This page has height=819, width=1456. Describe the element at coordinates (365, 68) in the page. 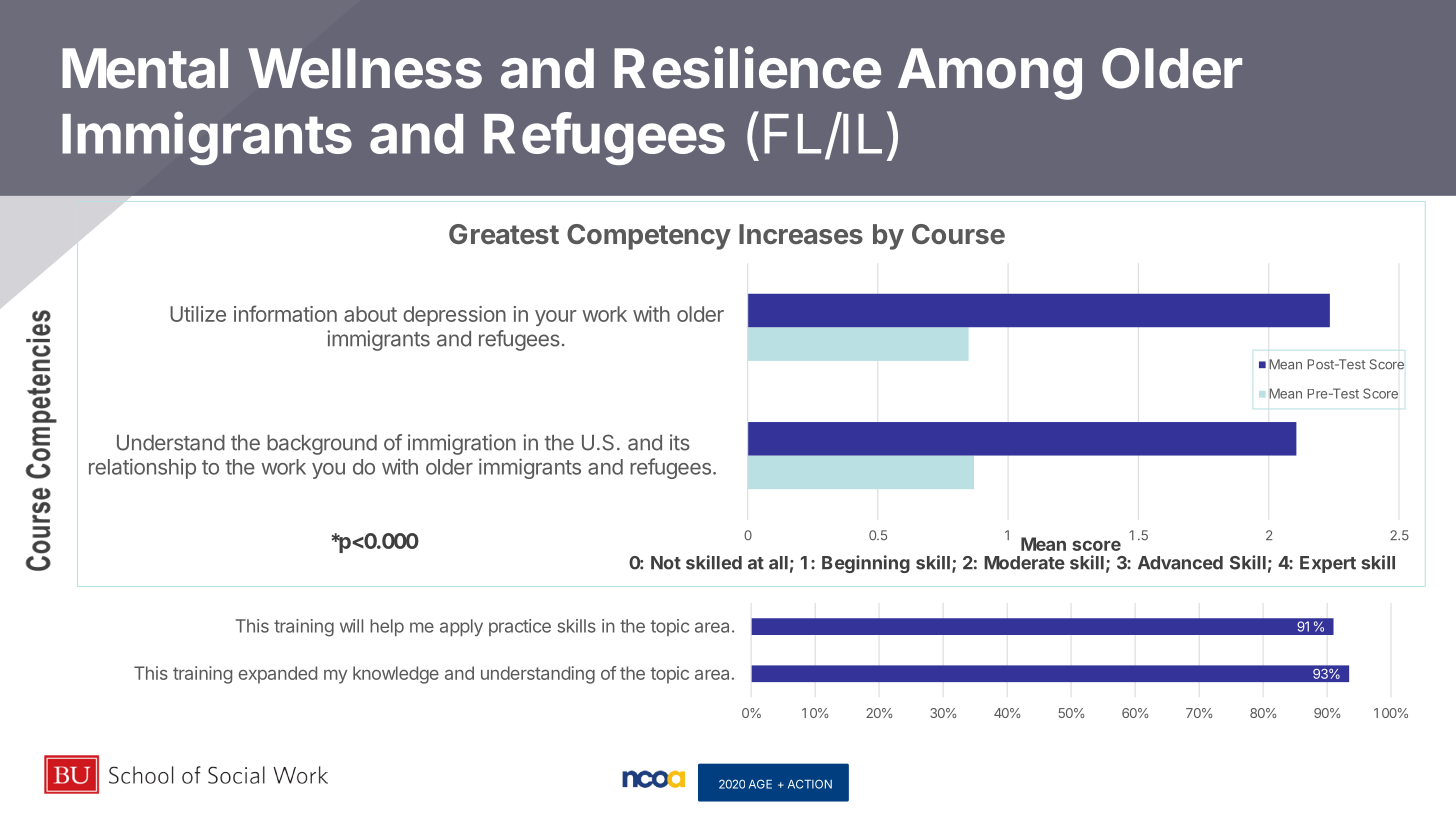

I see `Wellness` at that location.
